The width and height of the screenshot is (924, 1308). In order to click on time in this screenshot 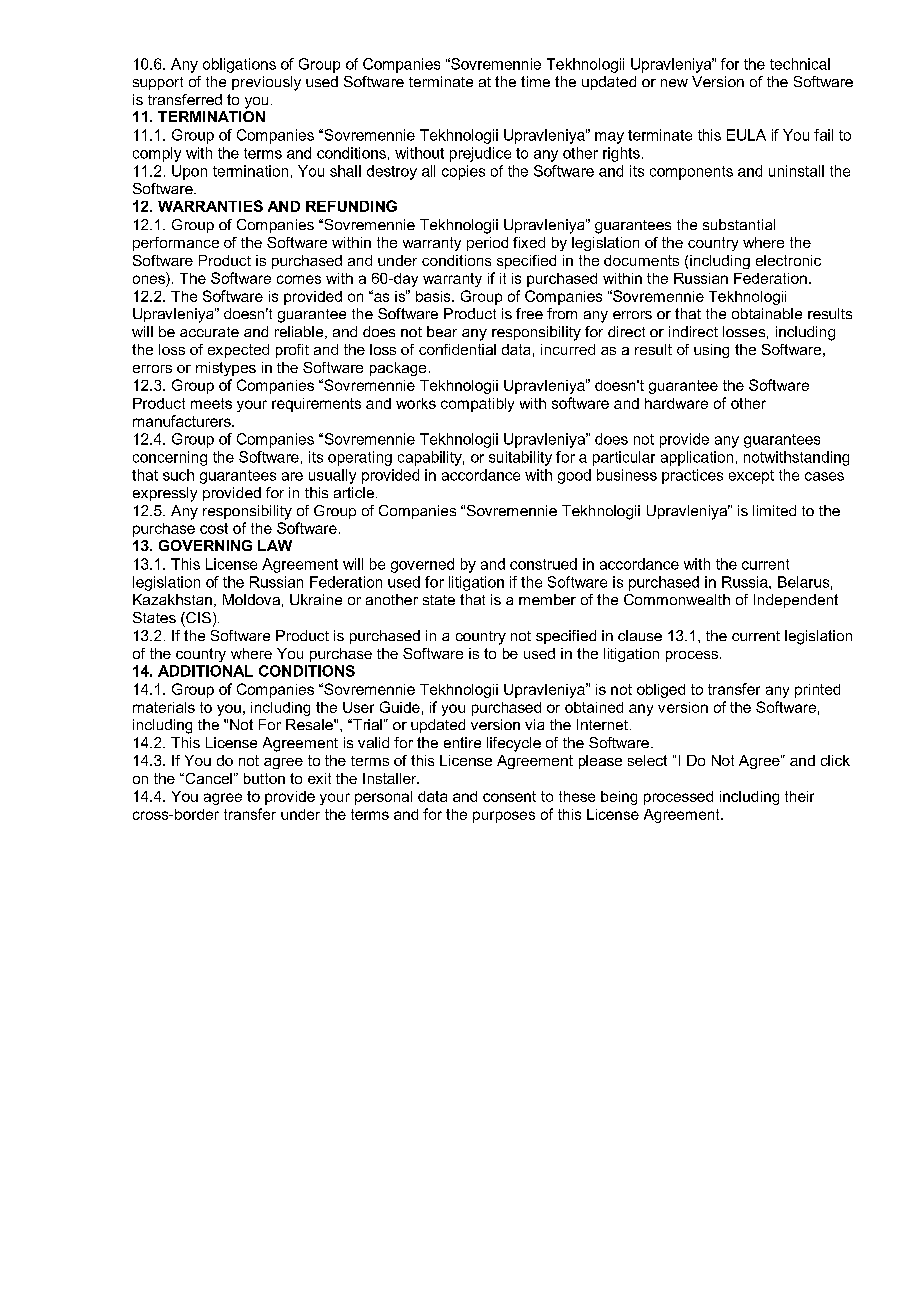, I will do `click(535, 81)`.
